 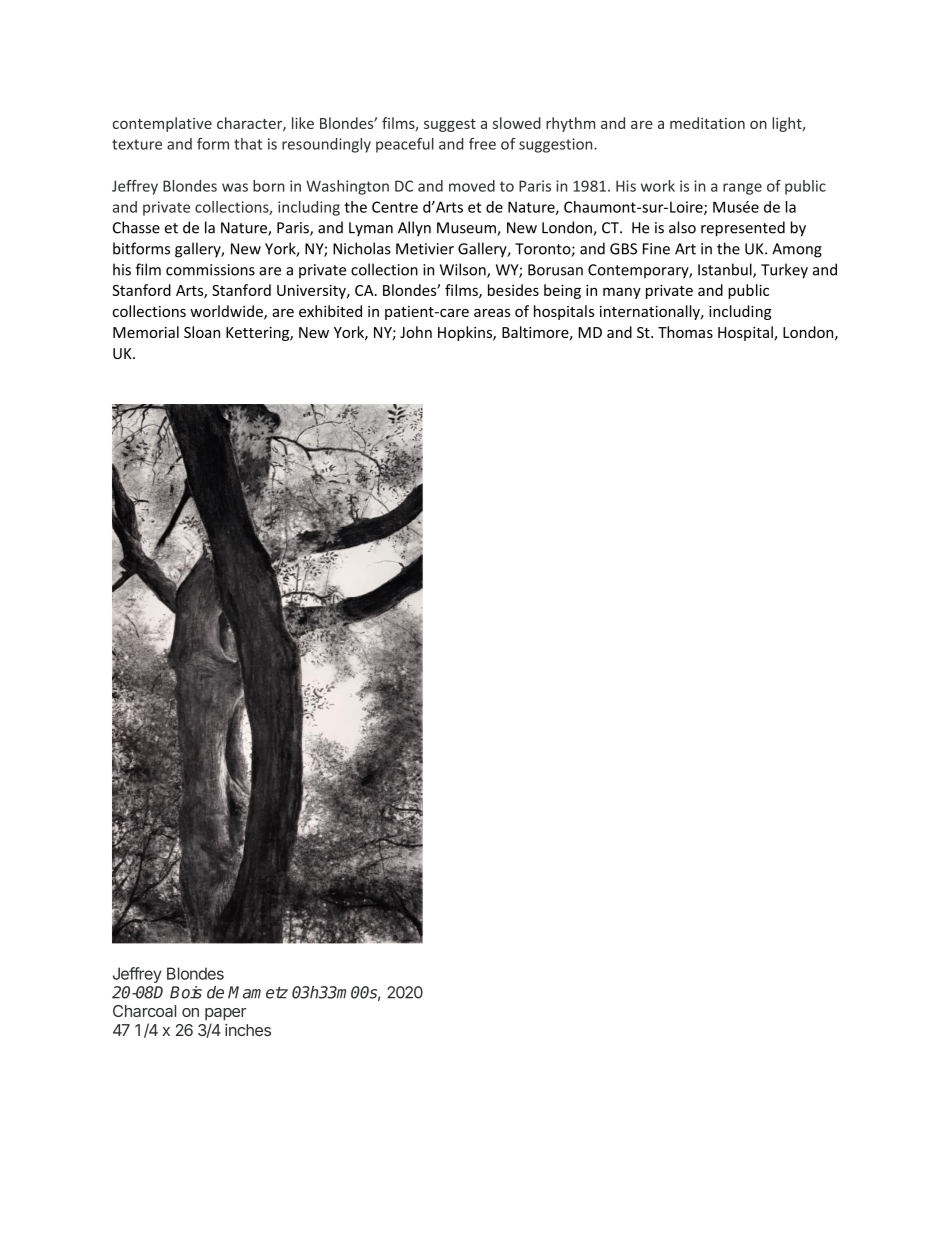 What do you see at coordinates (248, 144) in the screenshot?
I see `that` at bounding box center [248, 144].
